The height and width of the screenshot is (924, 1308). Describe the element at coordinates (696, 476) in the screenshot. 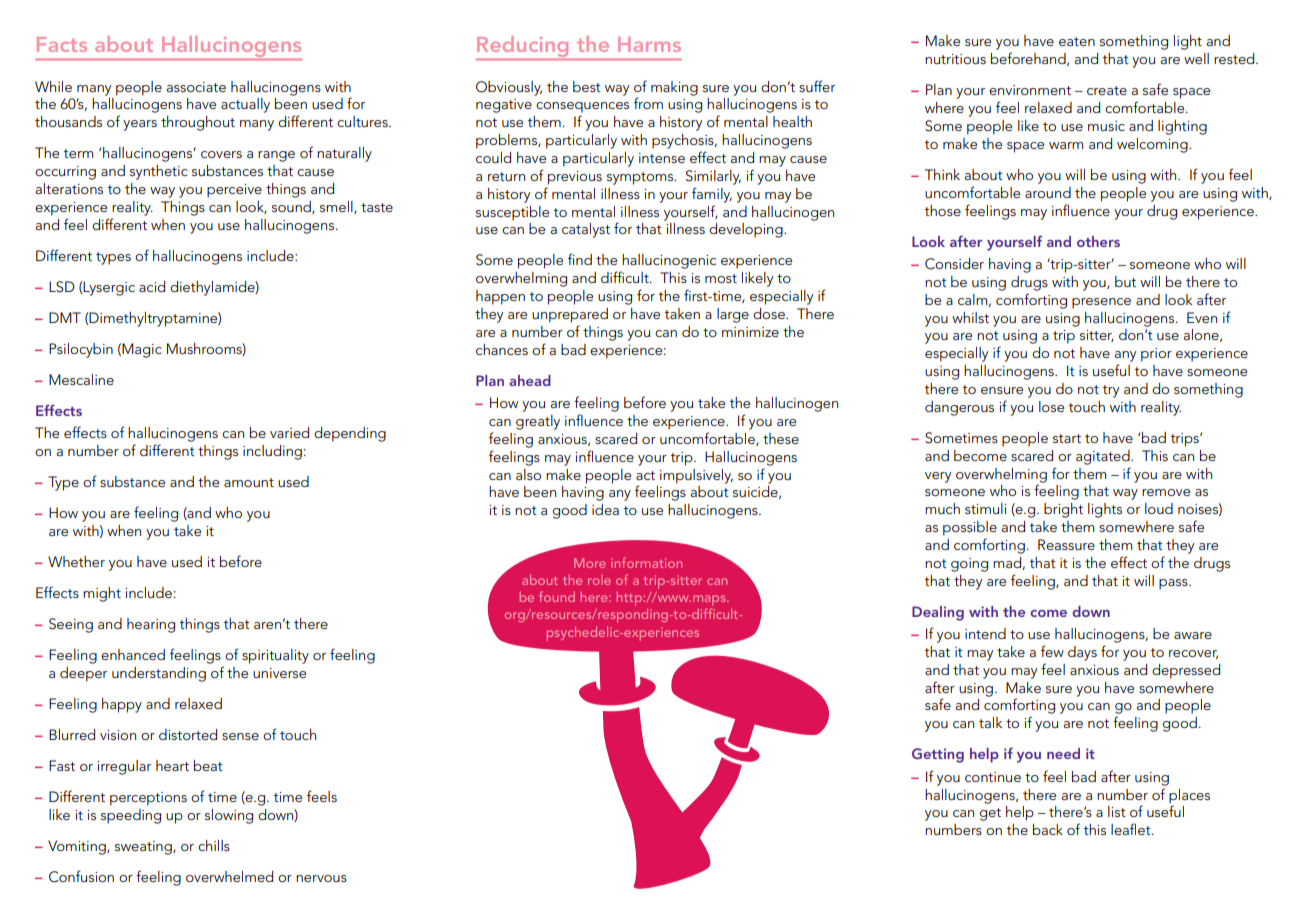

I see `impulsively` at that location.
